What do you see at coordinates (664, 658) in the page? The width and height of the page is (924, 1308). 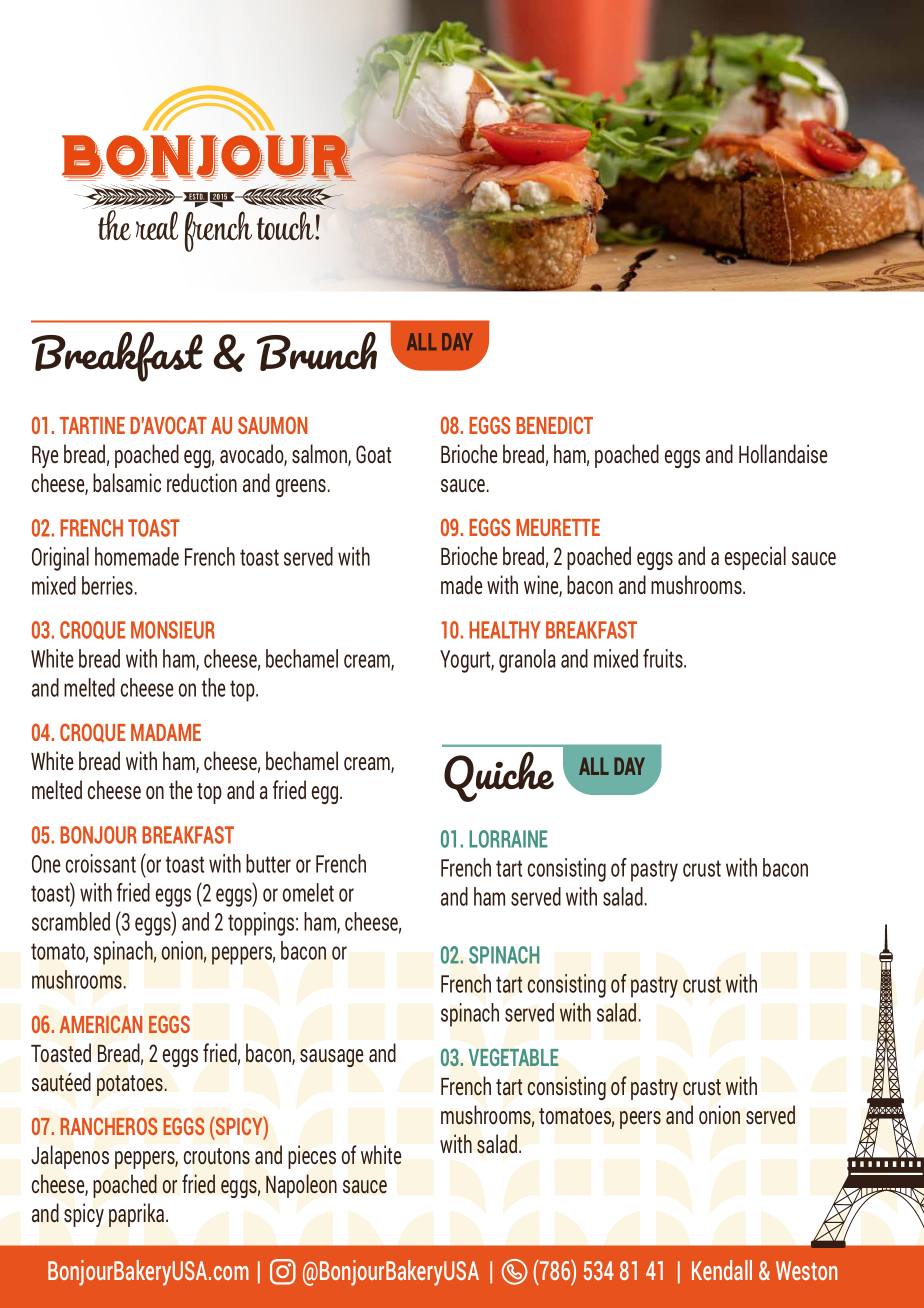 I see `fruits` at bounding box center [664, 658].
